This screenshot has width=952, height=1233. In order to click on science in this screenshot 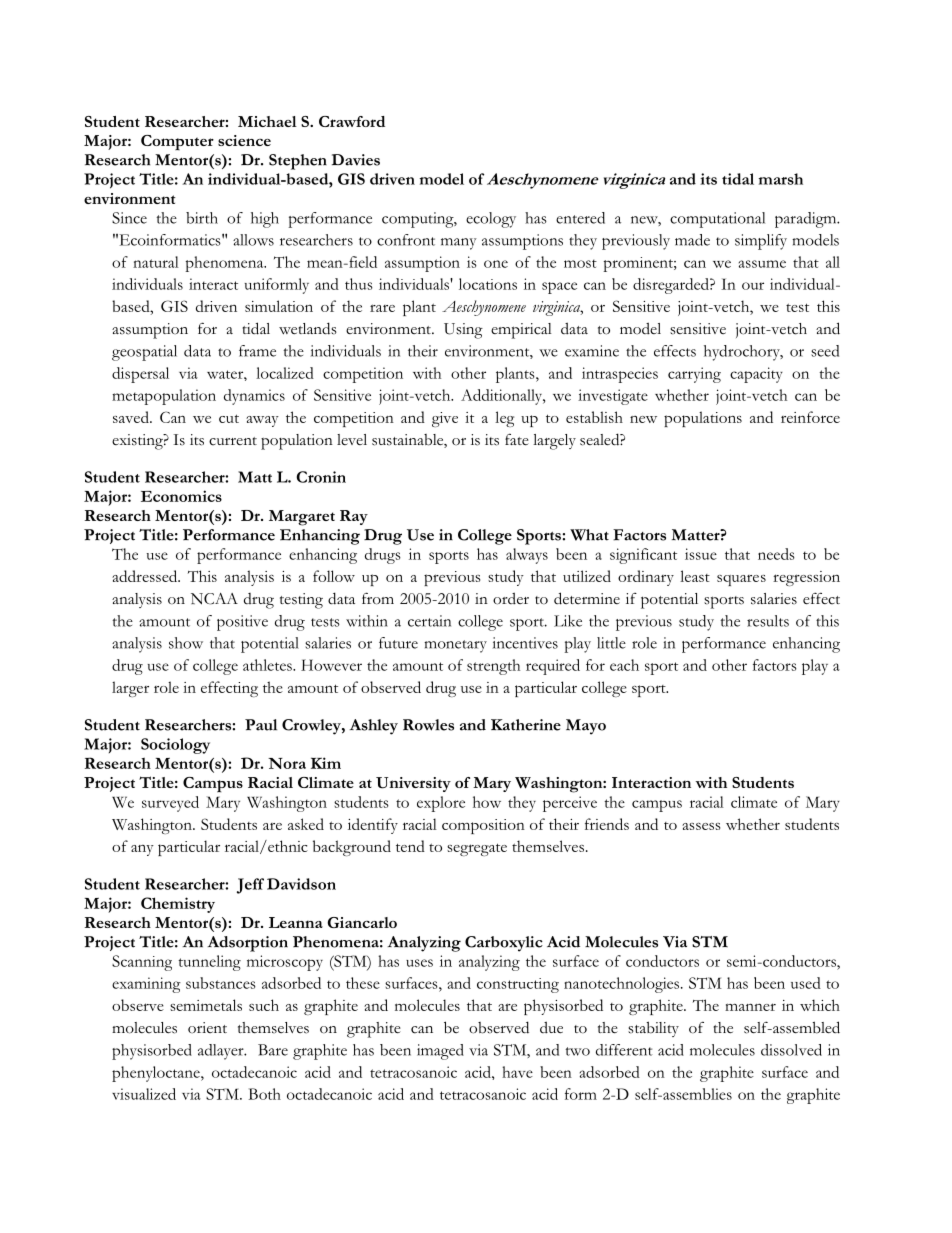, I will do `click(244, 140)`.
